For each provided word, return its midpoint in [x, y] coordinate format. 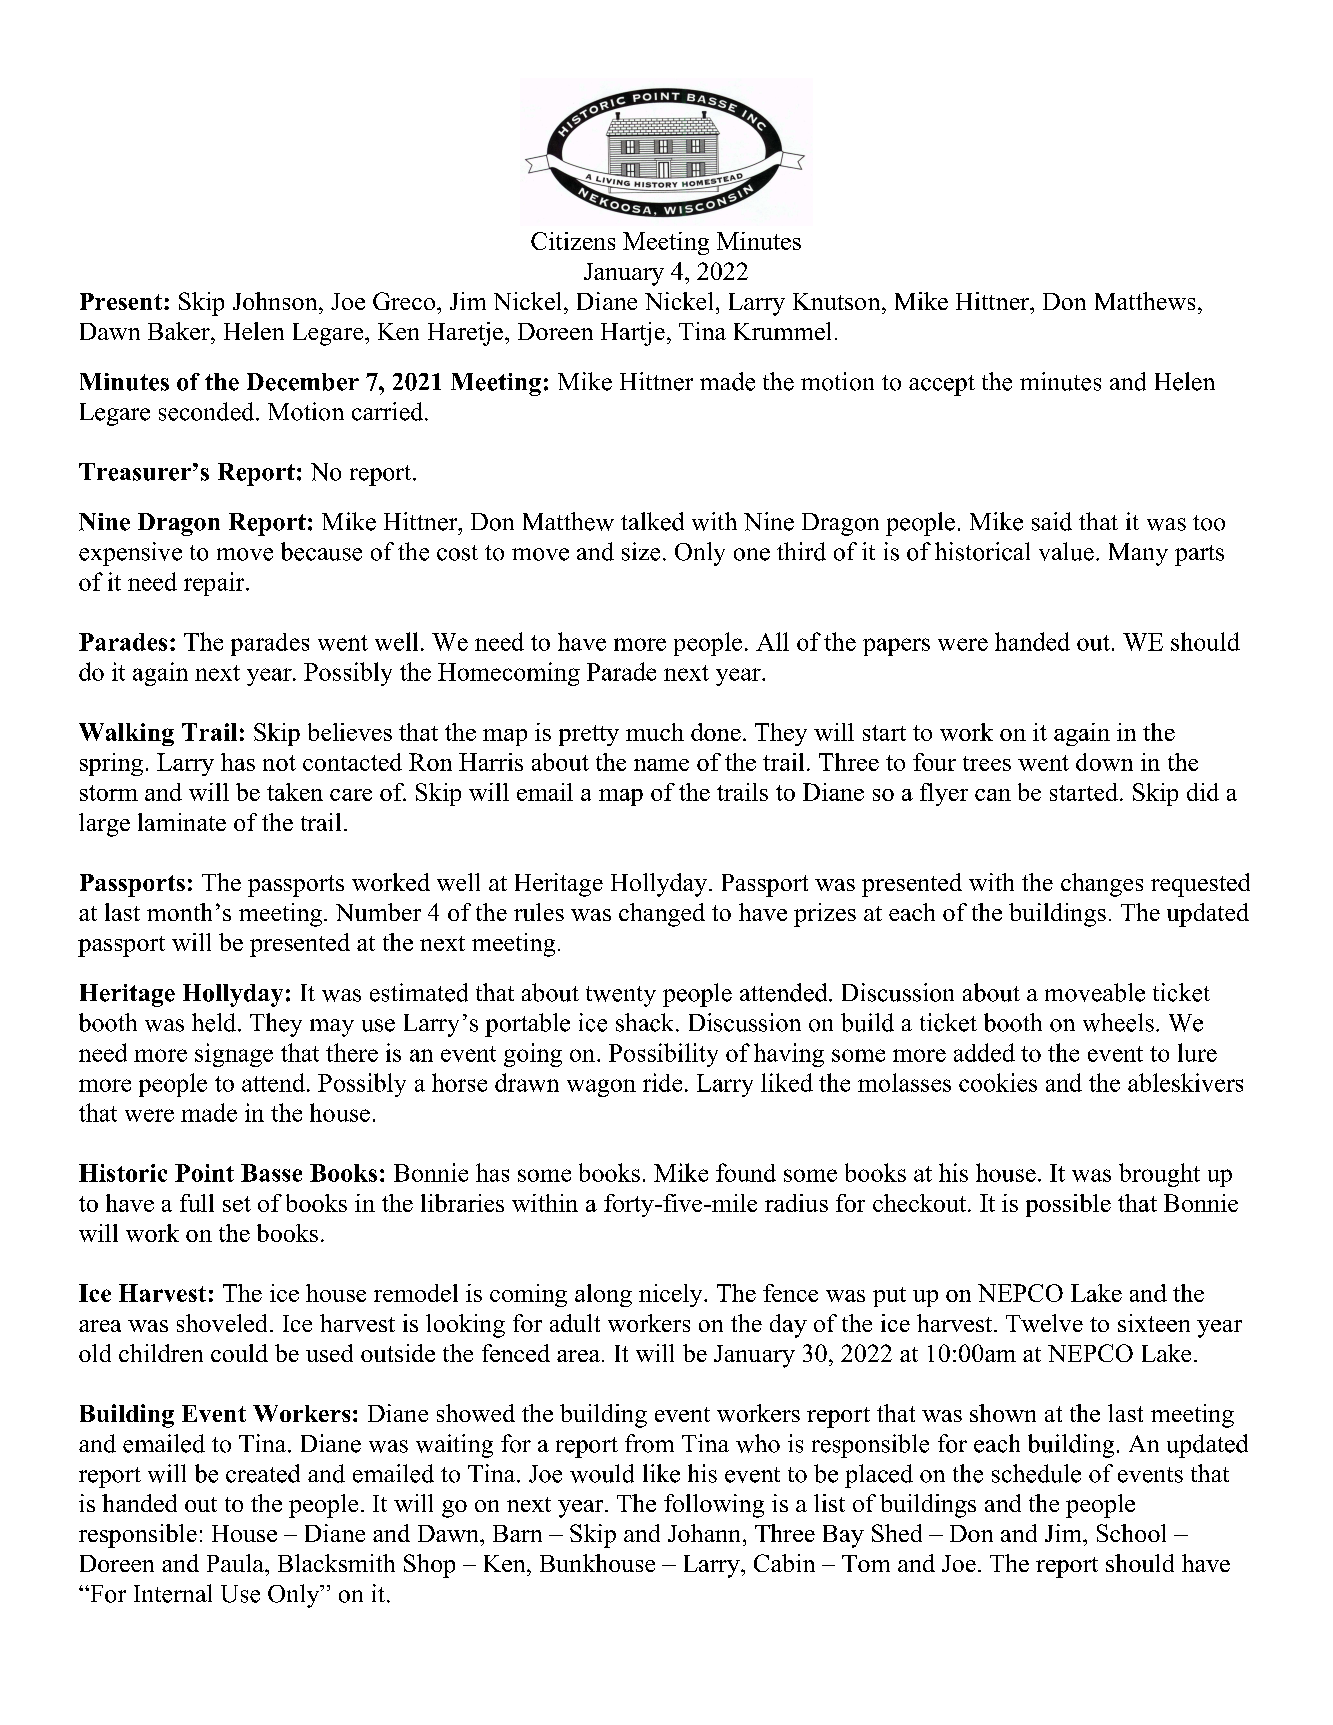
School [1131, 1533]
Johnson [276, 301]
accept [942, 385]
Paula [236, 1563]
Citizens [573, 241]
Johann [706, 1533]
